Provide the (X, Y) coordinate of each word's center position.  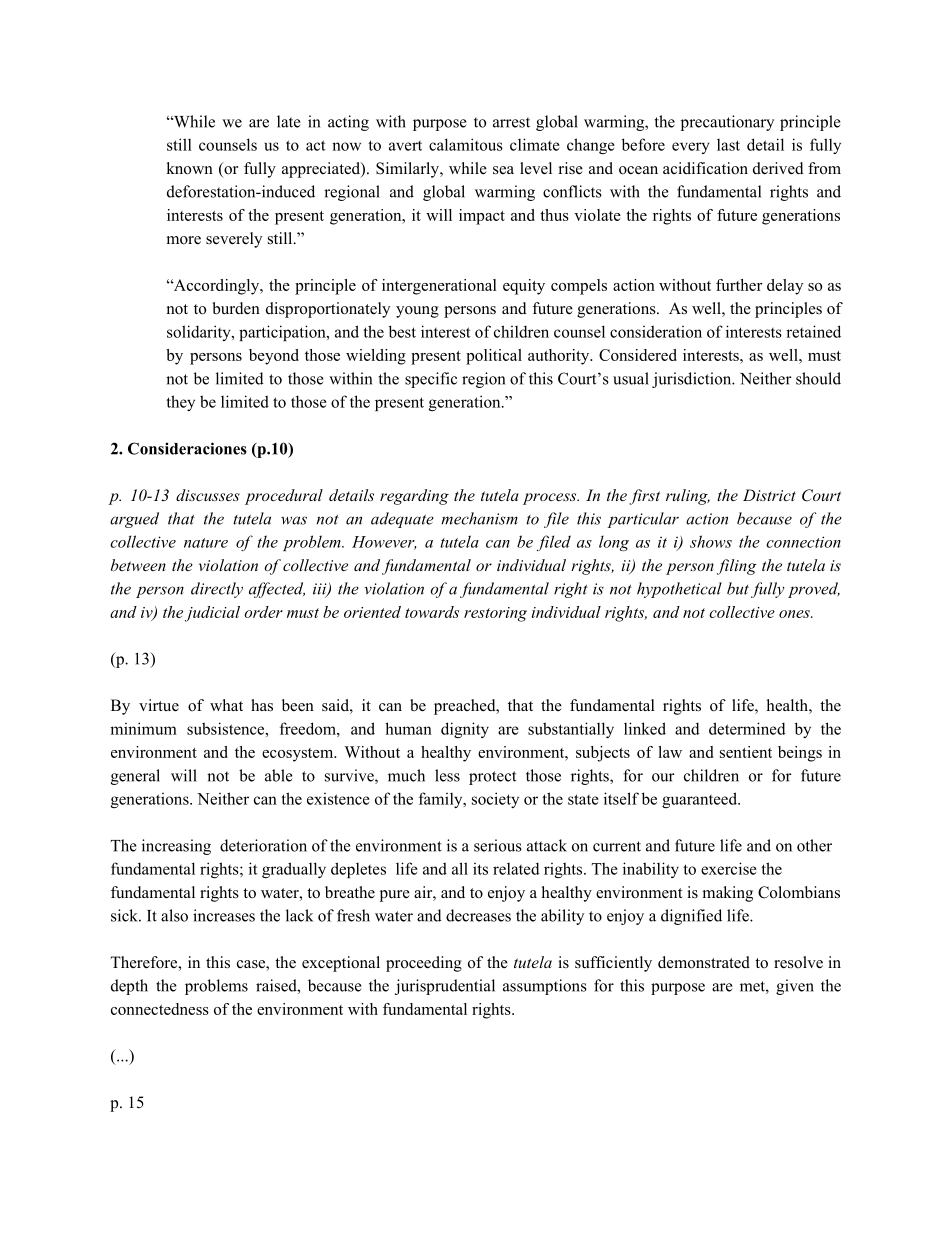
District (769, 495)
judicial (212, 614)
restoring (495, 614)
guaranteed (700, 800)
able (279, 775)
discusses (208, 495)
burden (236, 308)
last (728, 145)
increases (224, 915)
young (417, 312)
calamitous (466, 144)
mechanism (479, 518)
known (189, 168)
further (739, 285)
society (495, 800)
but (738, 588)
